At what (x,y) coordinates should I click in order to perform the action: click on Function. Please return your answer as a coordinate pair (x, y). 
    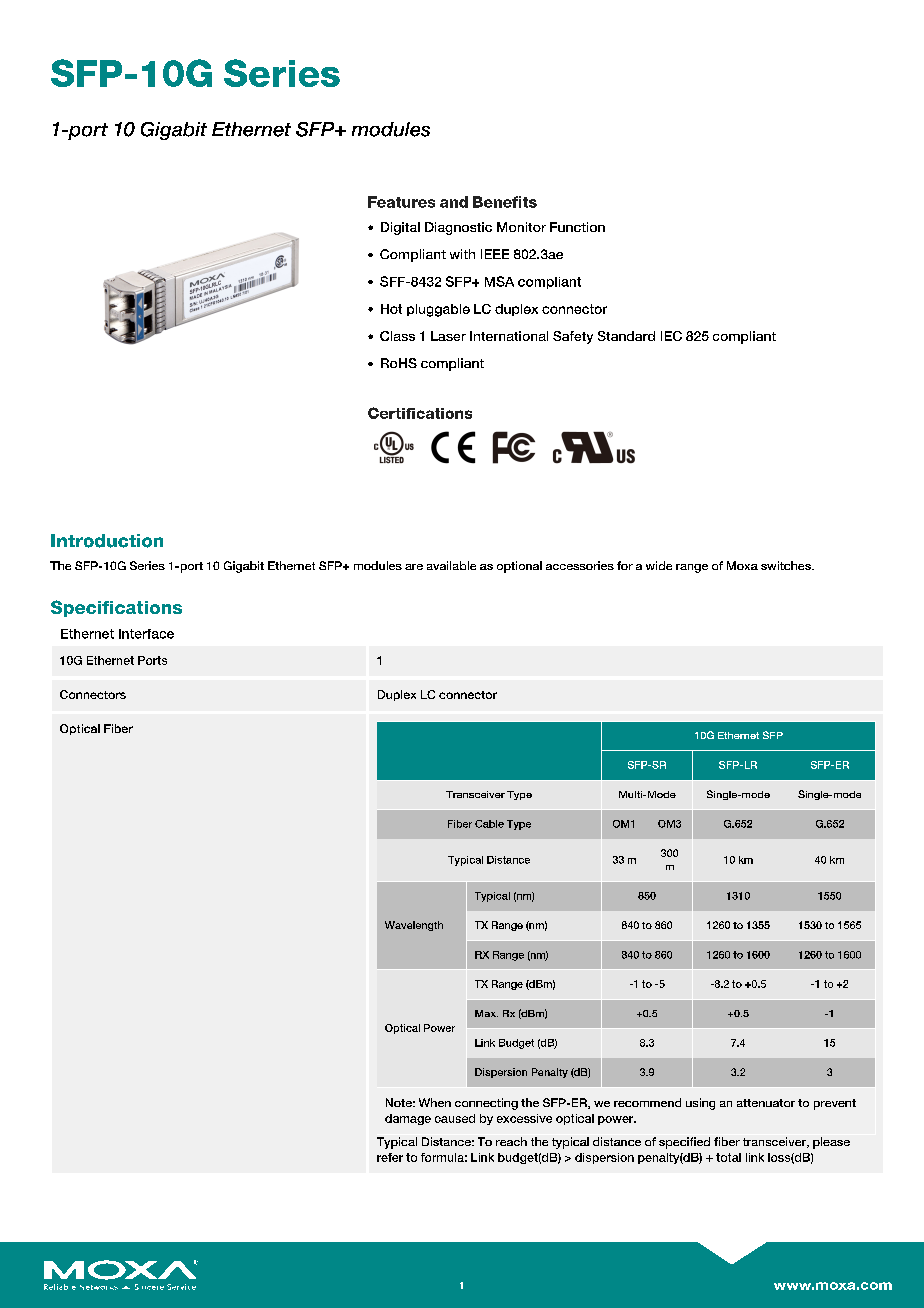
    Looking at the image, I should click on (577, 227).
